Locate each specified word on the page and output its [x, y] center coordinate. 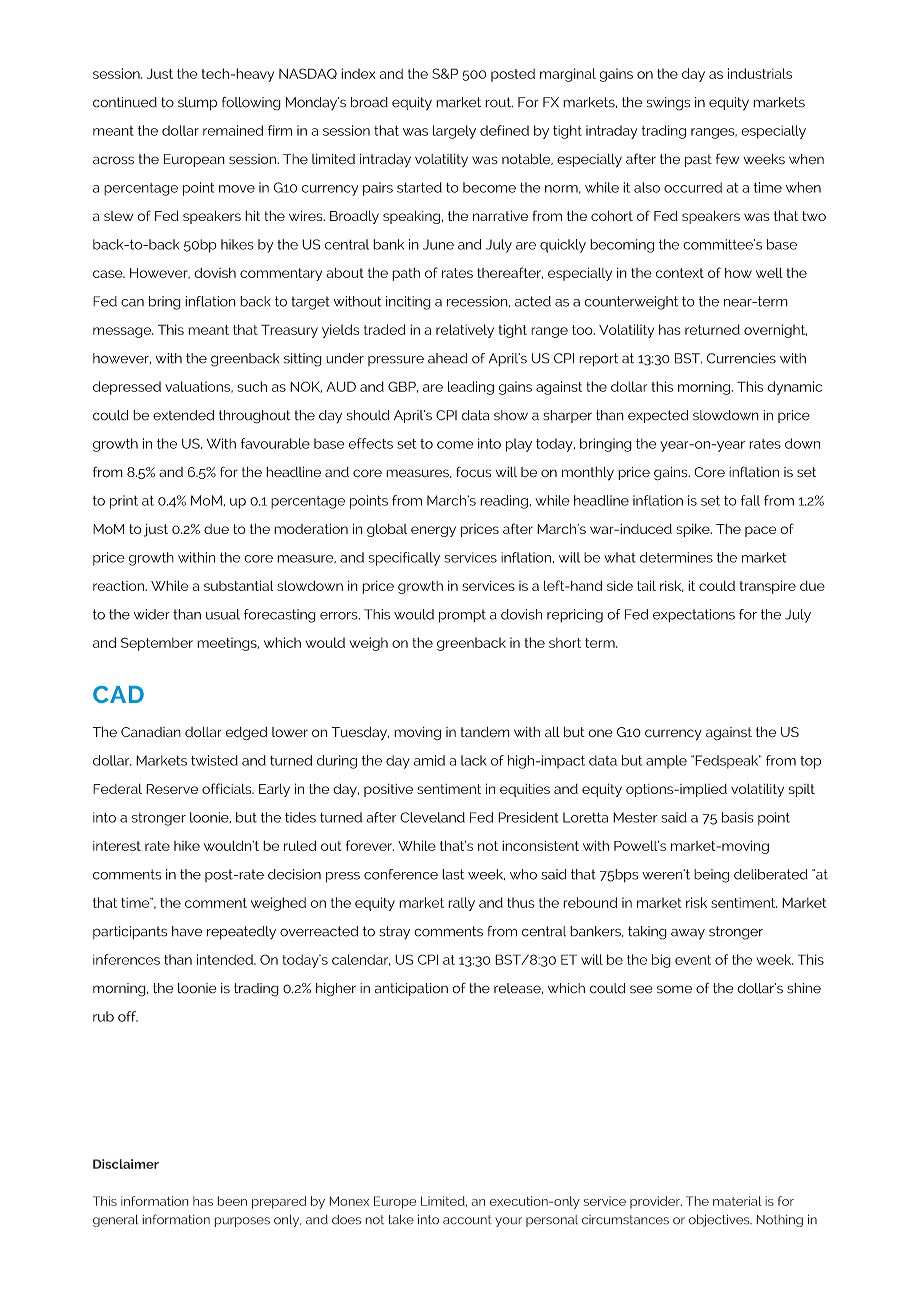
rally [461, 904]
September [157, 644]
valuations [199, 387]
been [232, 1201]
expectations [694, 615]
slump [197, 103]
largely [454, 132]
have [187, 931]
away [688, 934]
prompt [462, 616]
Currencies [741, 358]
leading [471, 388]
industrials [760, 73]
